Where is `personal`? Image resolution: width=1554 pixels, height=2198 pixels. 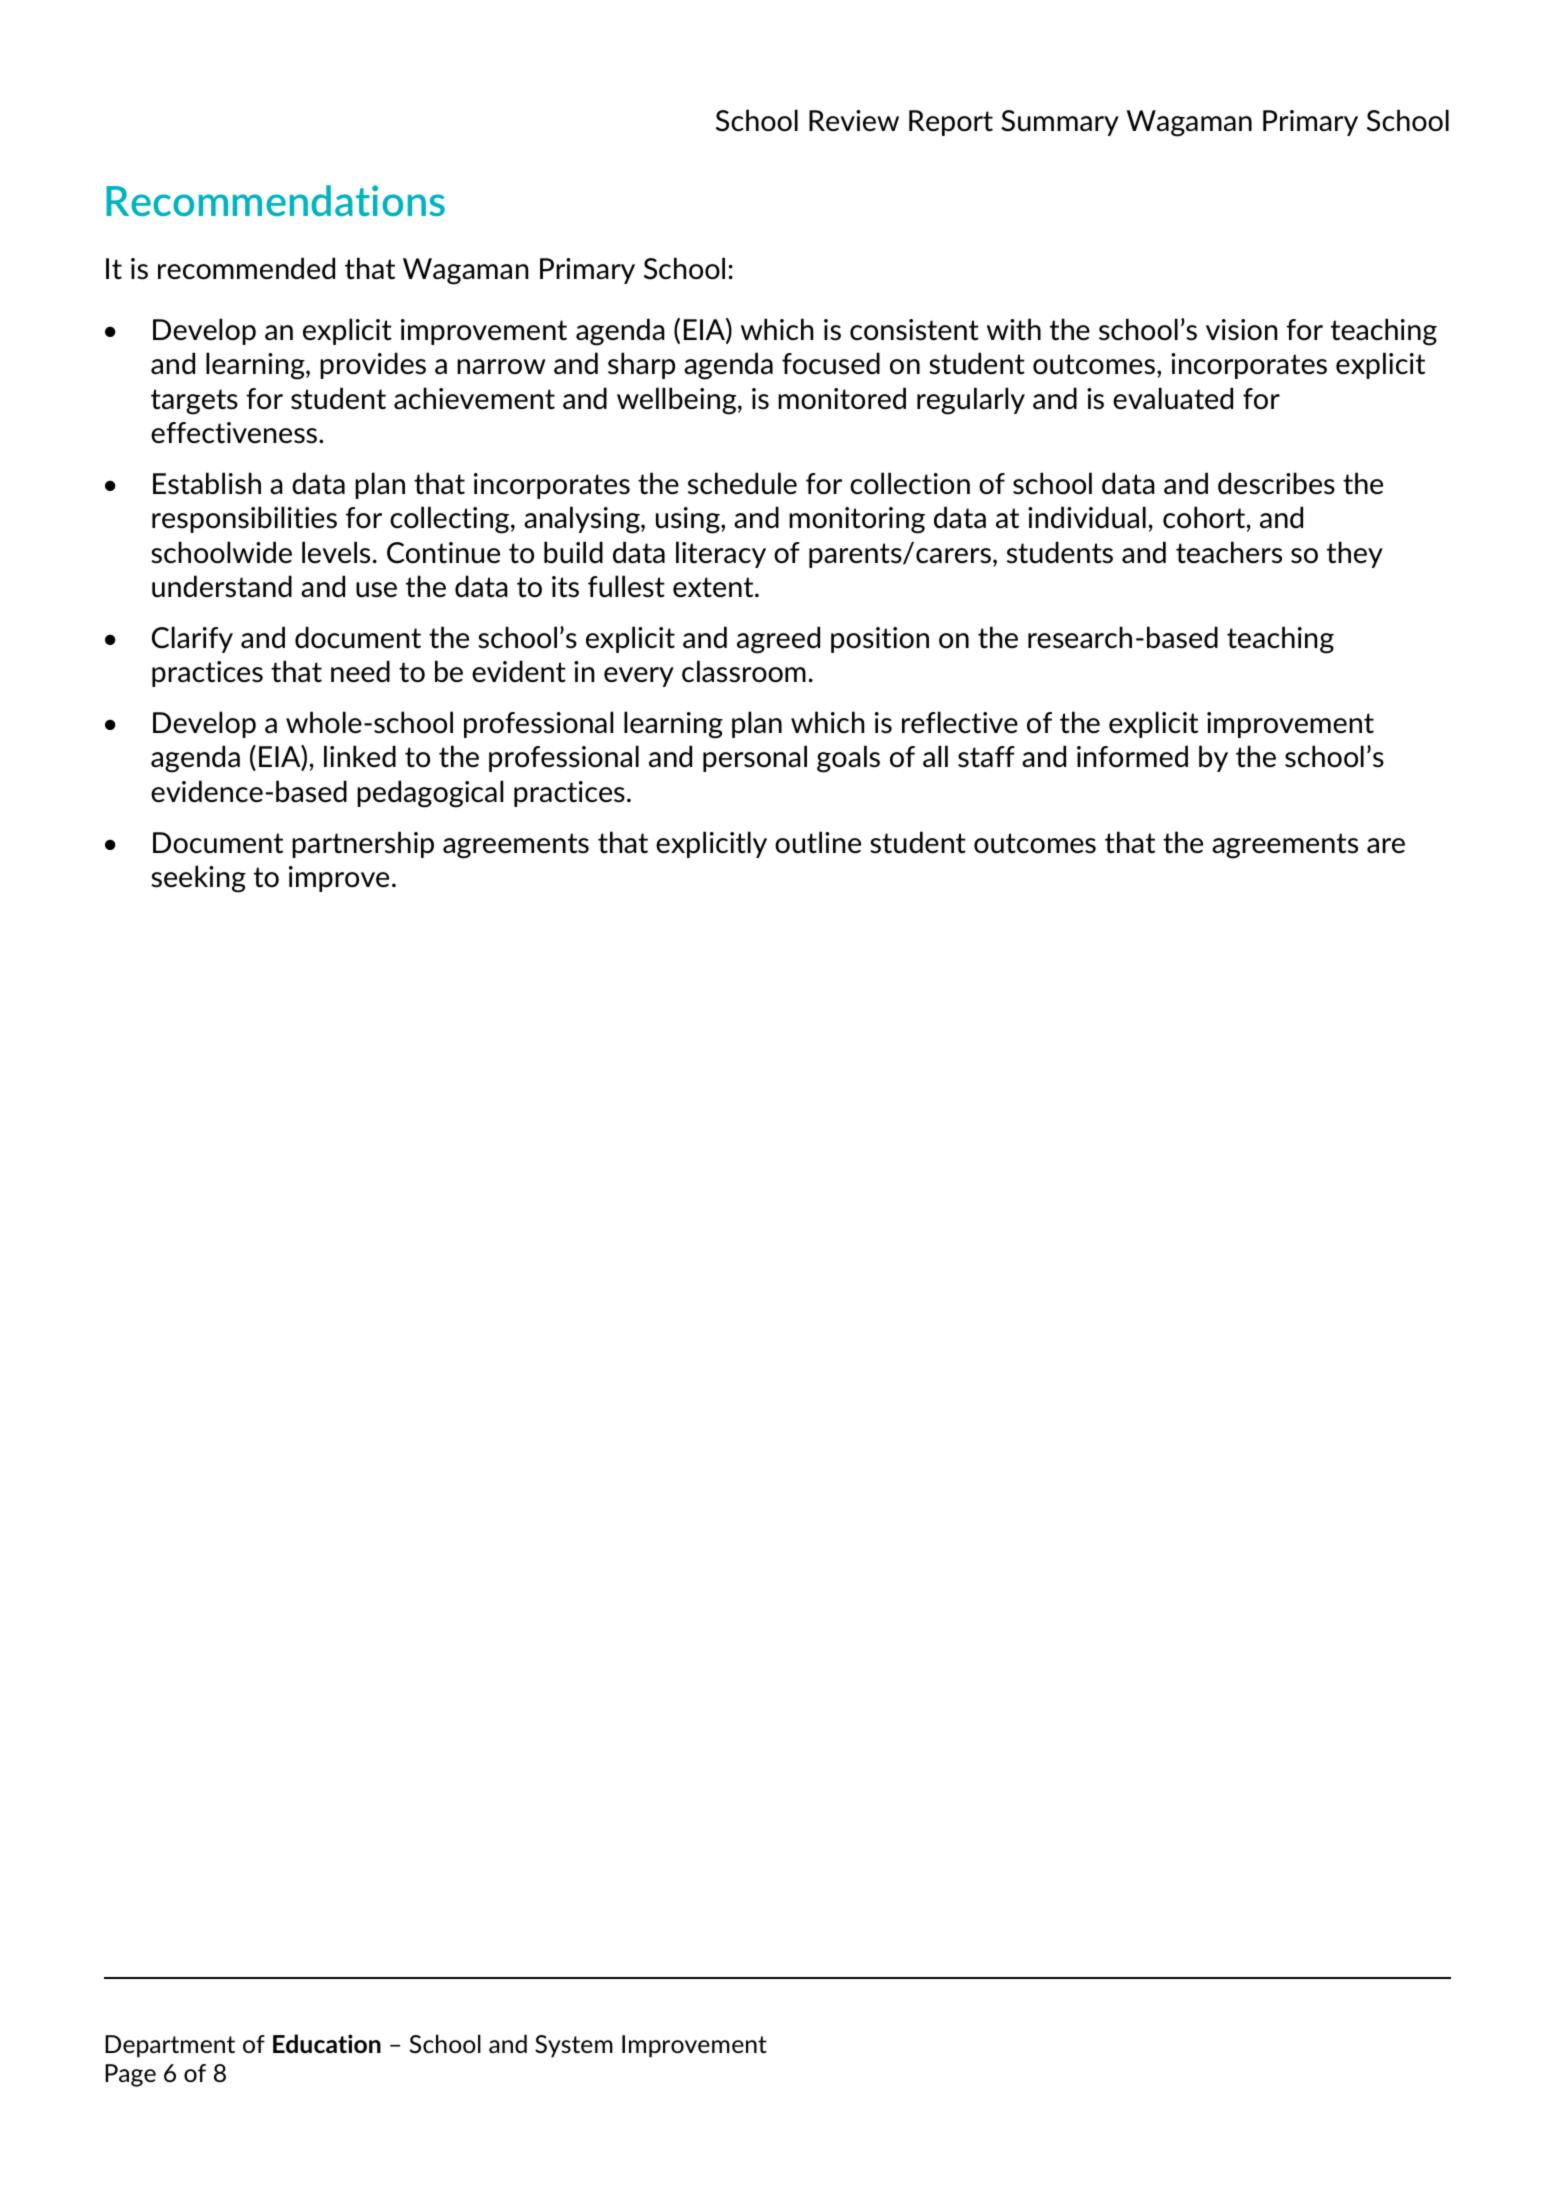 personal is located at coordinates (755, 758).
